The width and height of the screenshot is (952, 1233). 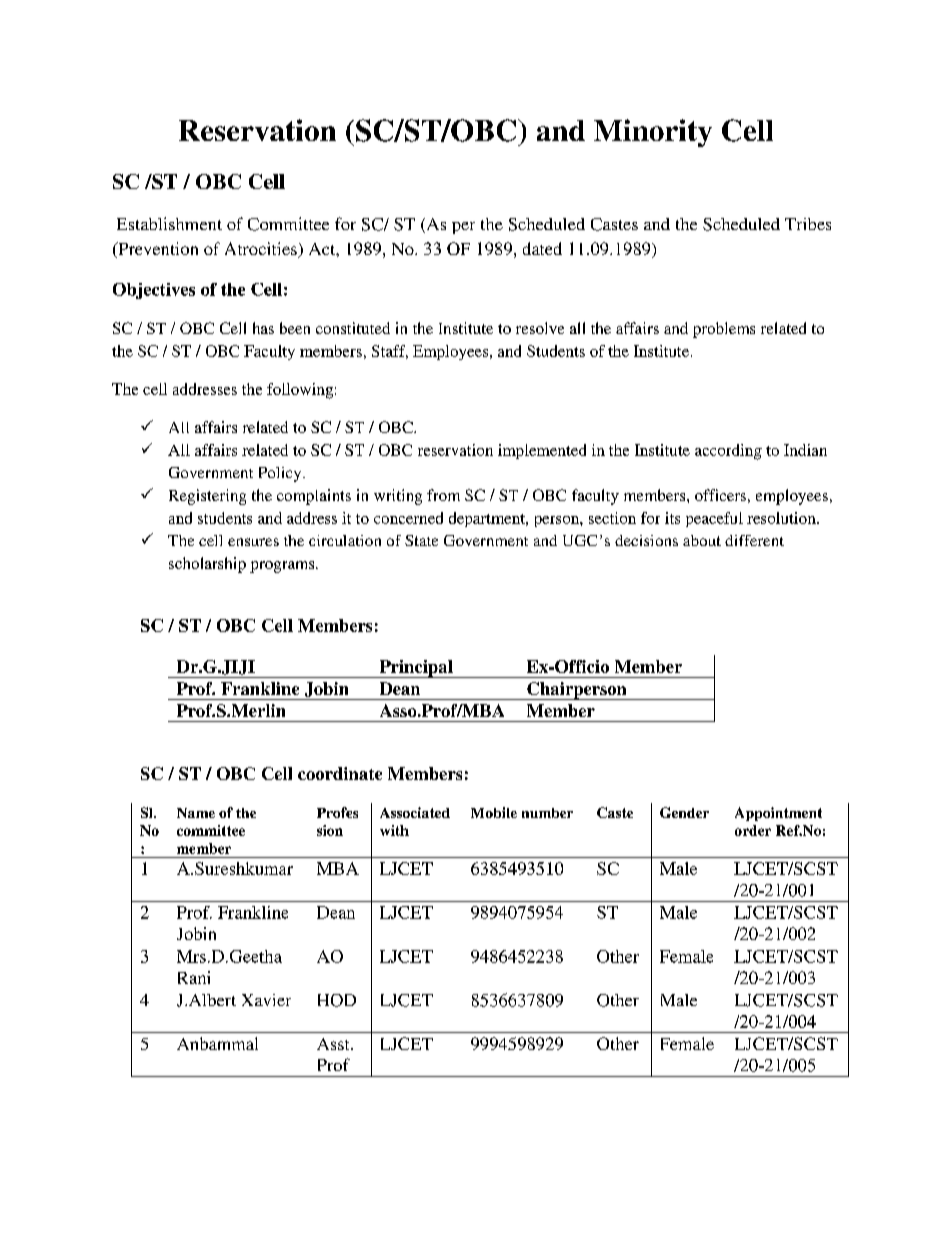 I want to click on Principal, so click(x=416, y=669).
